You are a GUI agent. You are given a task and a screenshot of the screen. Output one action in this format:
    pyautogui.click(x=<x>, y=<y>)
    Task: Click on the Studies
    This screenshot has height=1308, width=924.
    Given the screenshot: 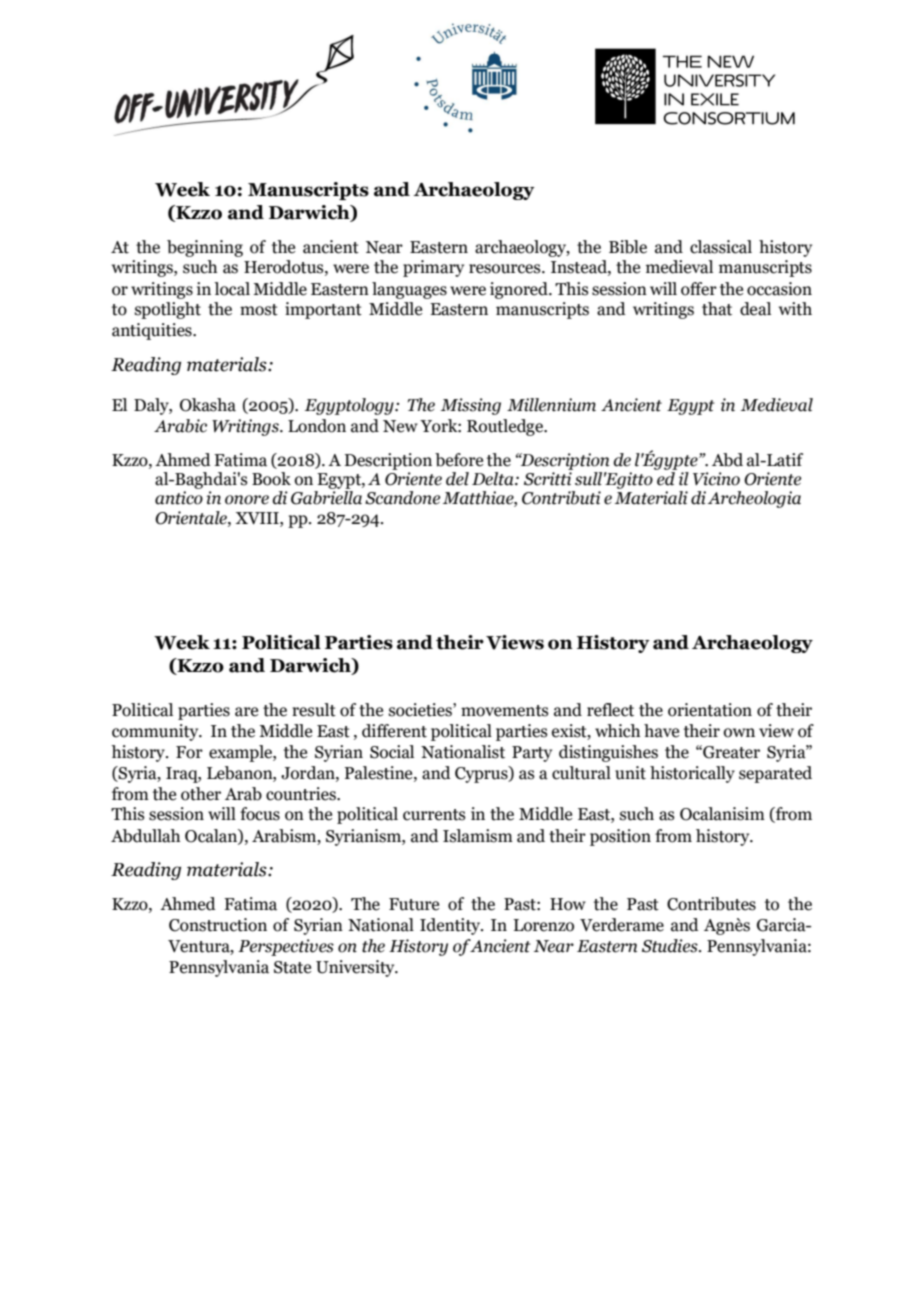 What is the action you would take?
    pyautogui.click(x=671, y=946)
